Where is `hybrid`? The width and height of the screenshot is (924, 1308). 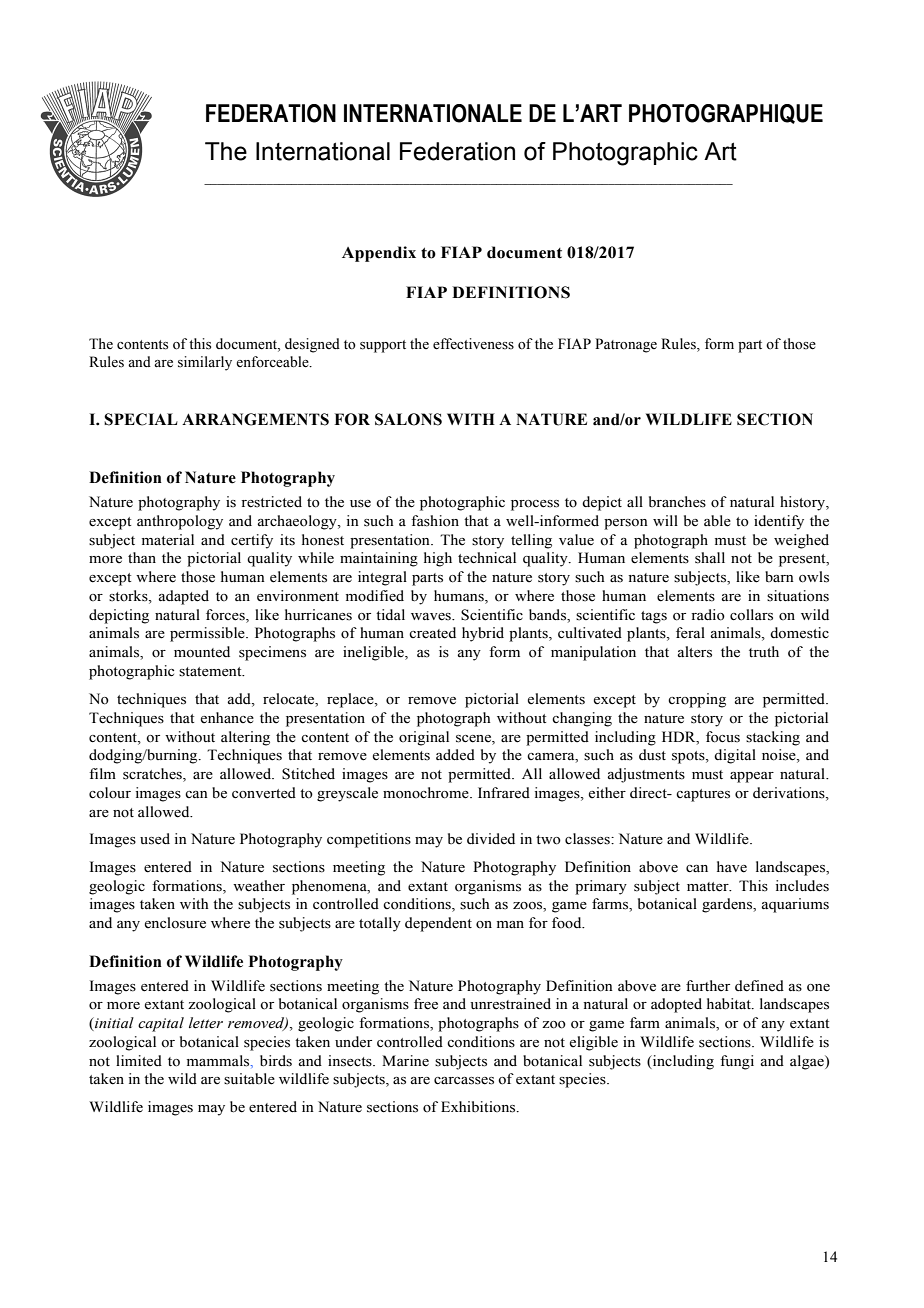 hybrid is located at coordinates (483, 634).
